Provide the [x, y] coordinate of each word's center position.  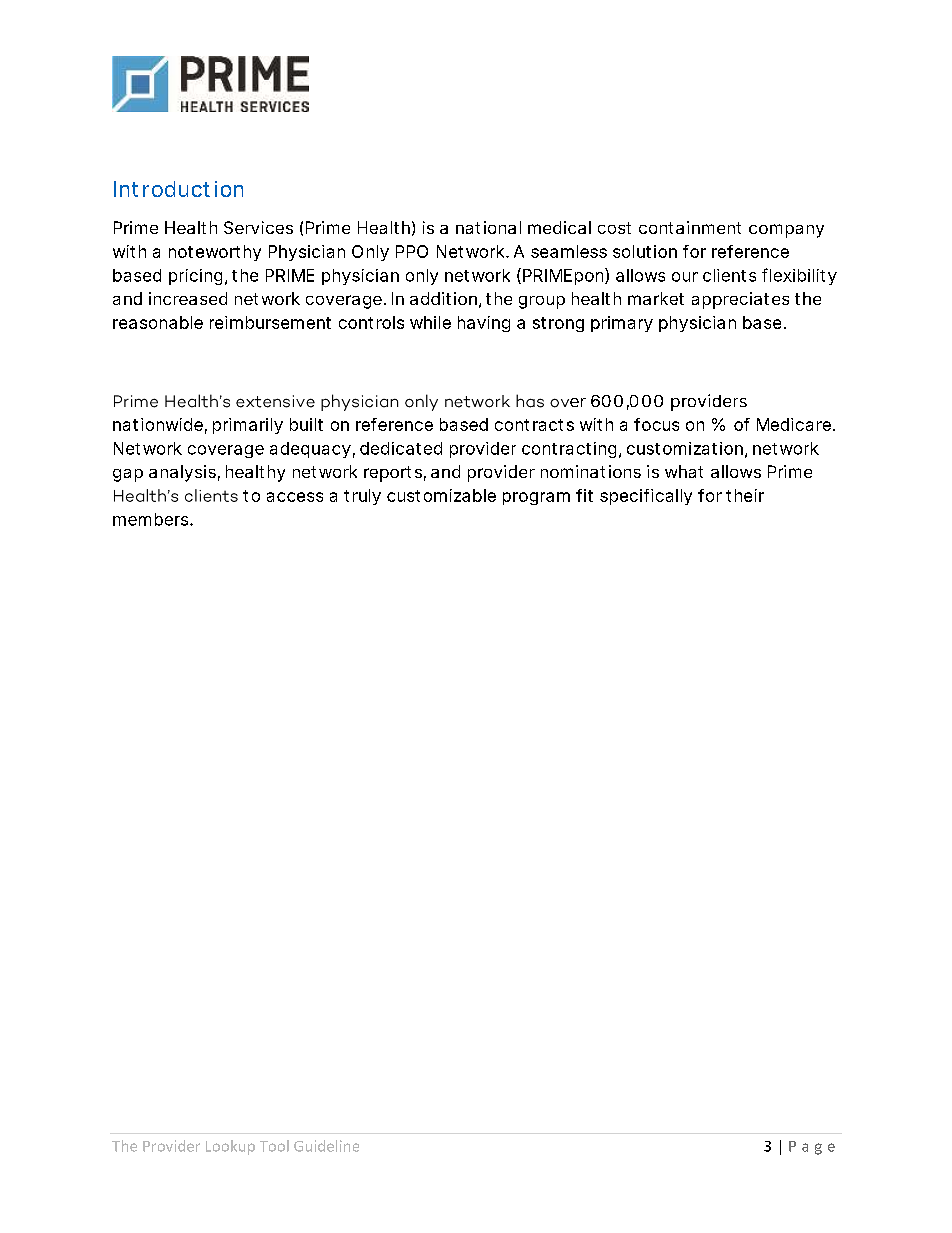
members [152, 519]
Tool [274, 1146]
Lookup [230, 1147]
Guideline [326, 1146]
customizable [441, 495]
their [745, 495]
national [488, 227]
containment [690, 227]
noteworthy [215, 253]
